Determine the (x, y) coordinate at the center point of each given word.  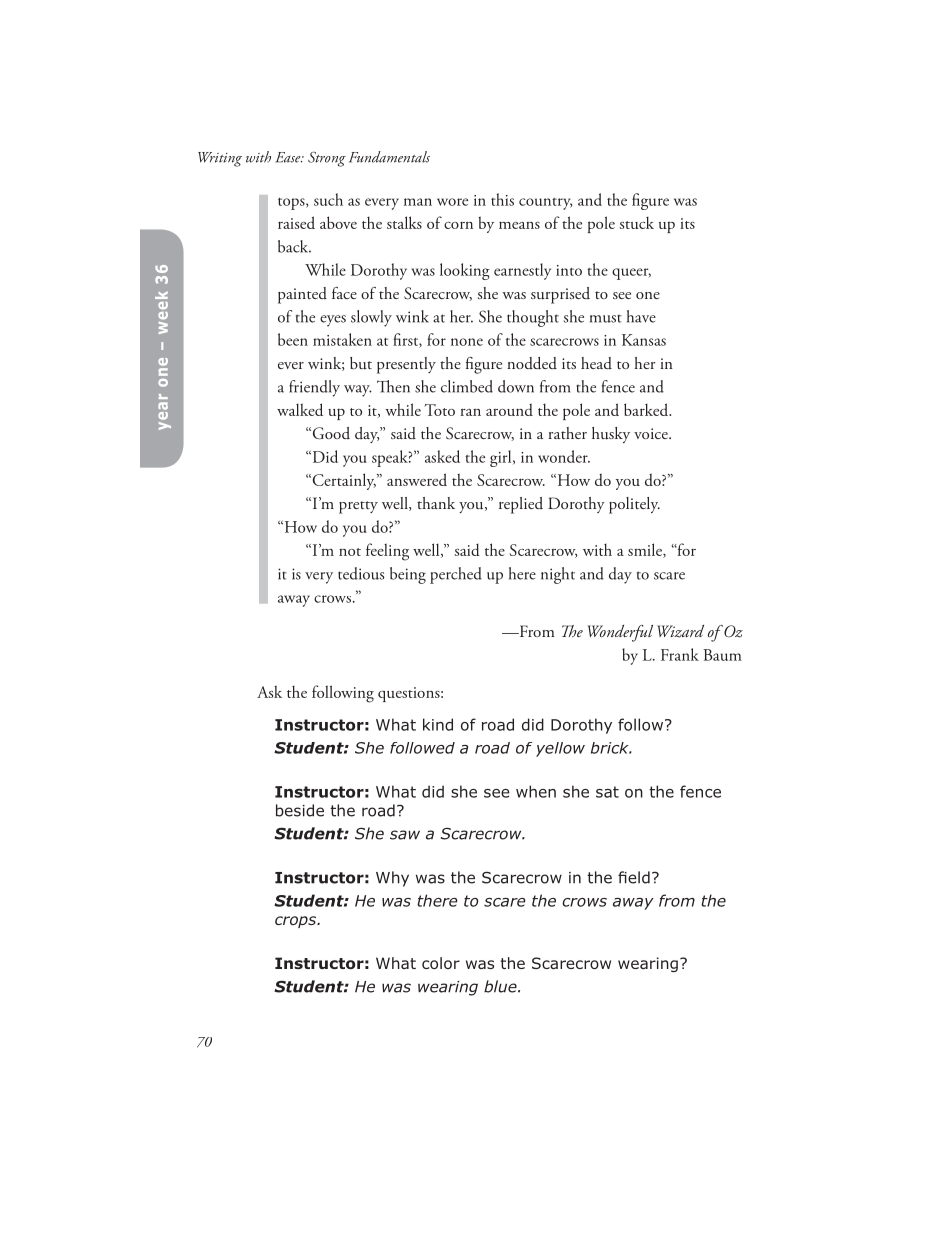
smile (646, 550)
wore (452, 202)
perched (456, 575)
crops (297, 922)
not (350, 552)
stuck (637, 223)
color (441, 963)
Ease (289, 157)
